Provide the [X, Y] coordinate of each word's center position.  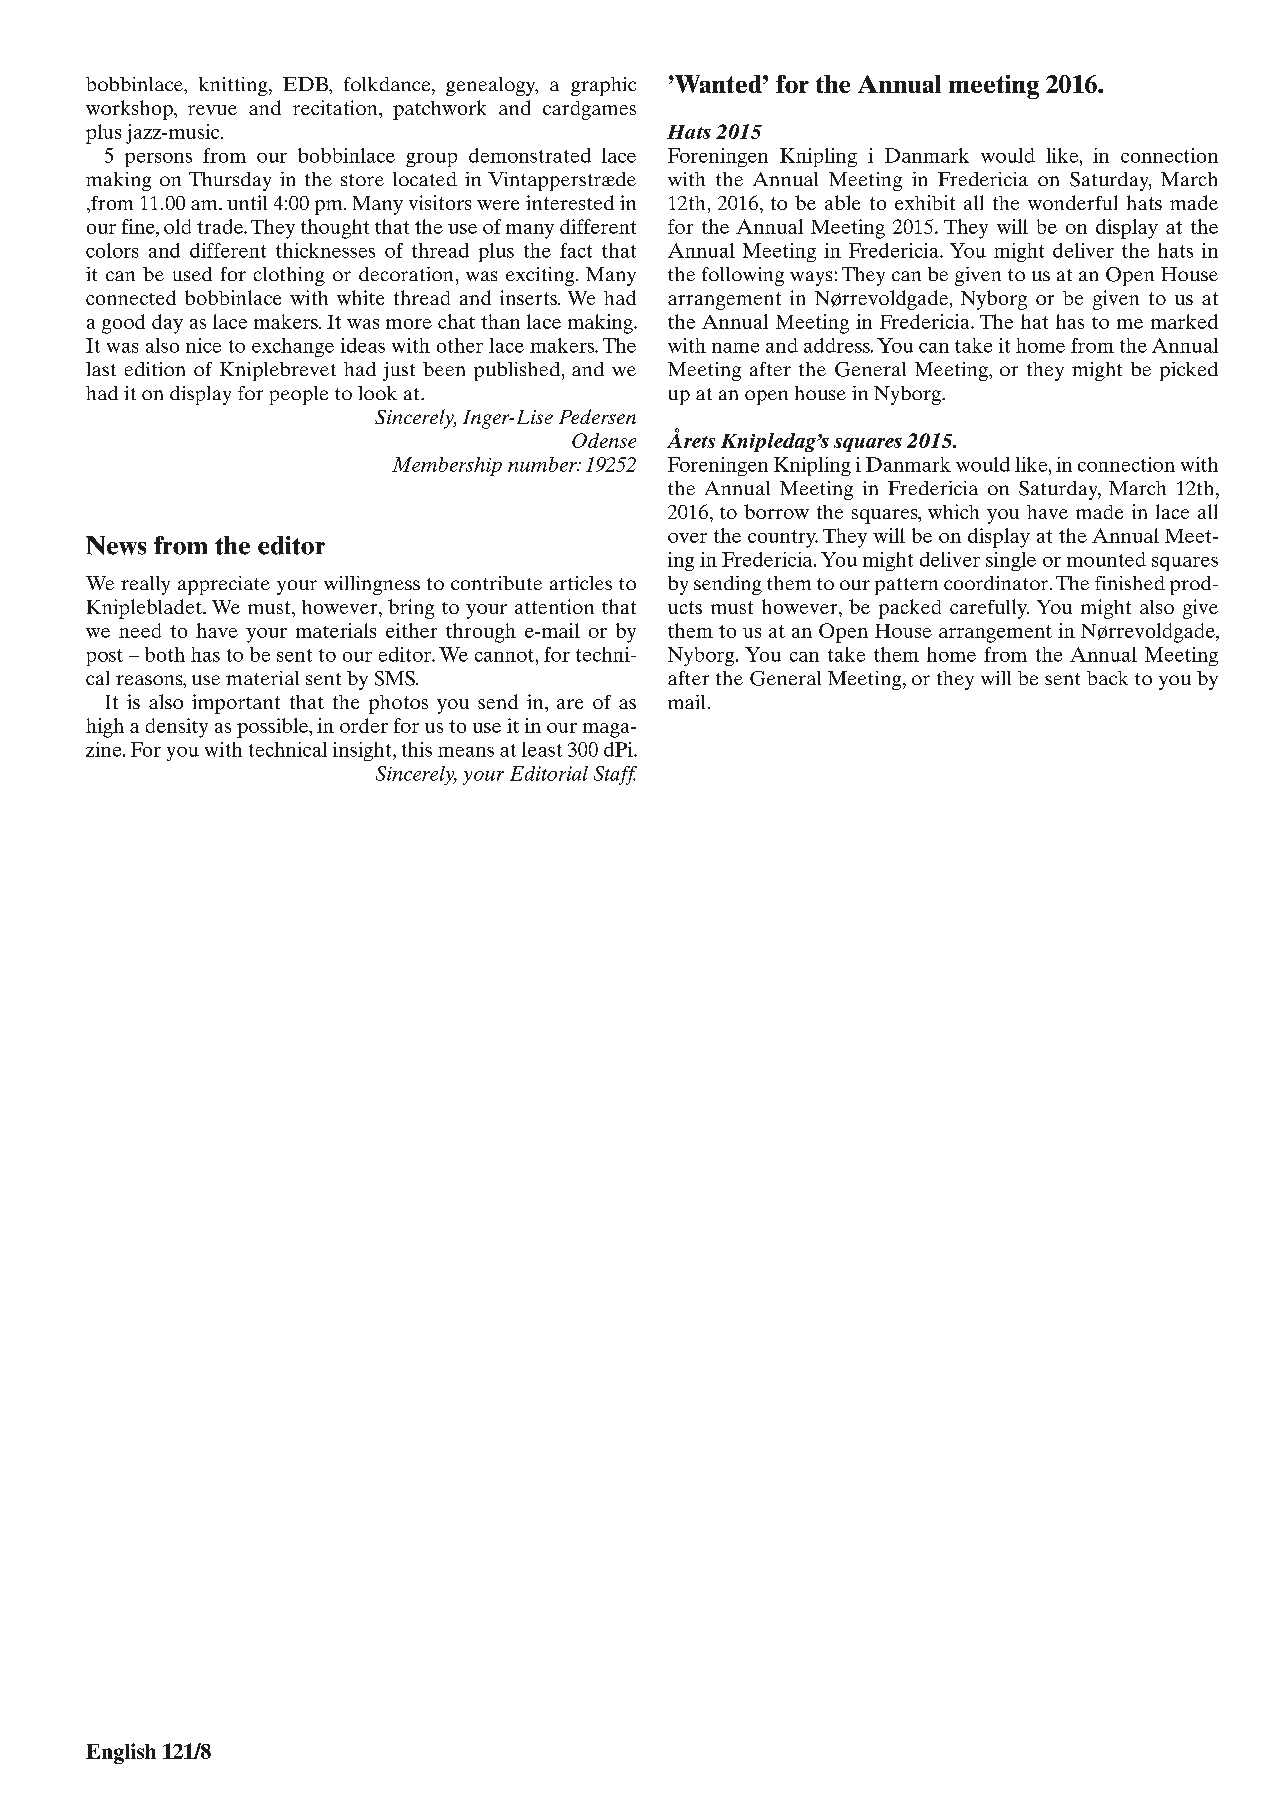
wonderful [1072, 202]
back [1107, 678]
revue [212, 110]
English [121, 1753]
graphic [603, 86]
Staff [615, 775]
